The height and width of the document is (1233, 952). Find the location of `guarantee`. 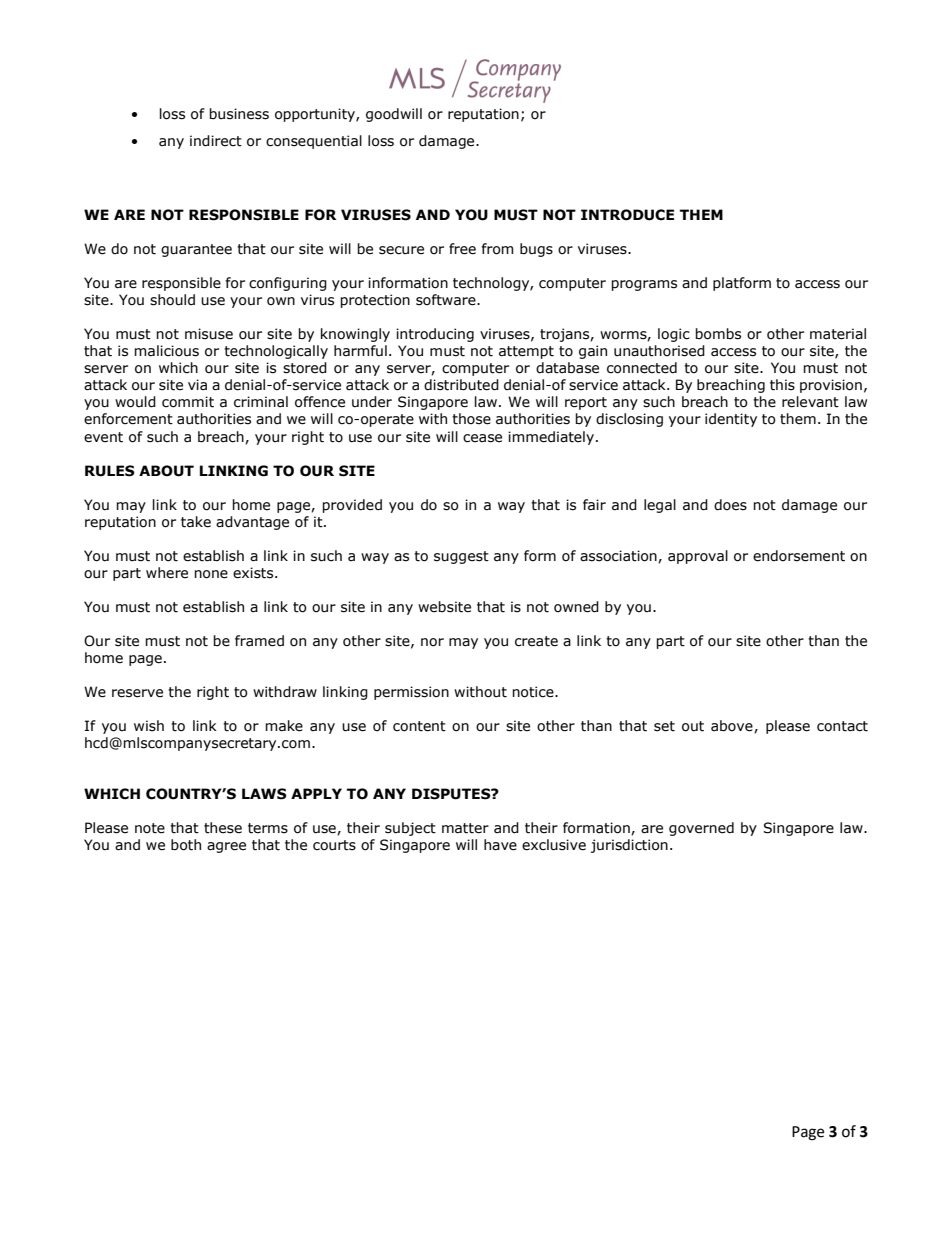

guarantee is located at coordinates (196, 250).
